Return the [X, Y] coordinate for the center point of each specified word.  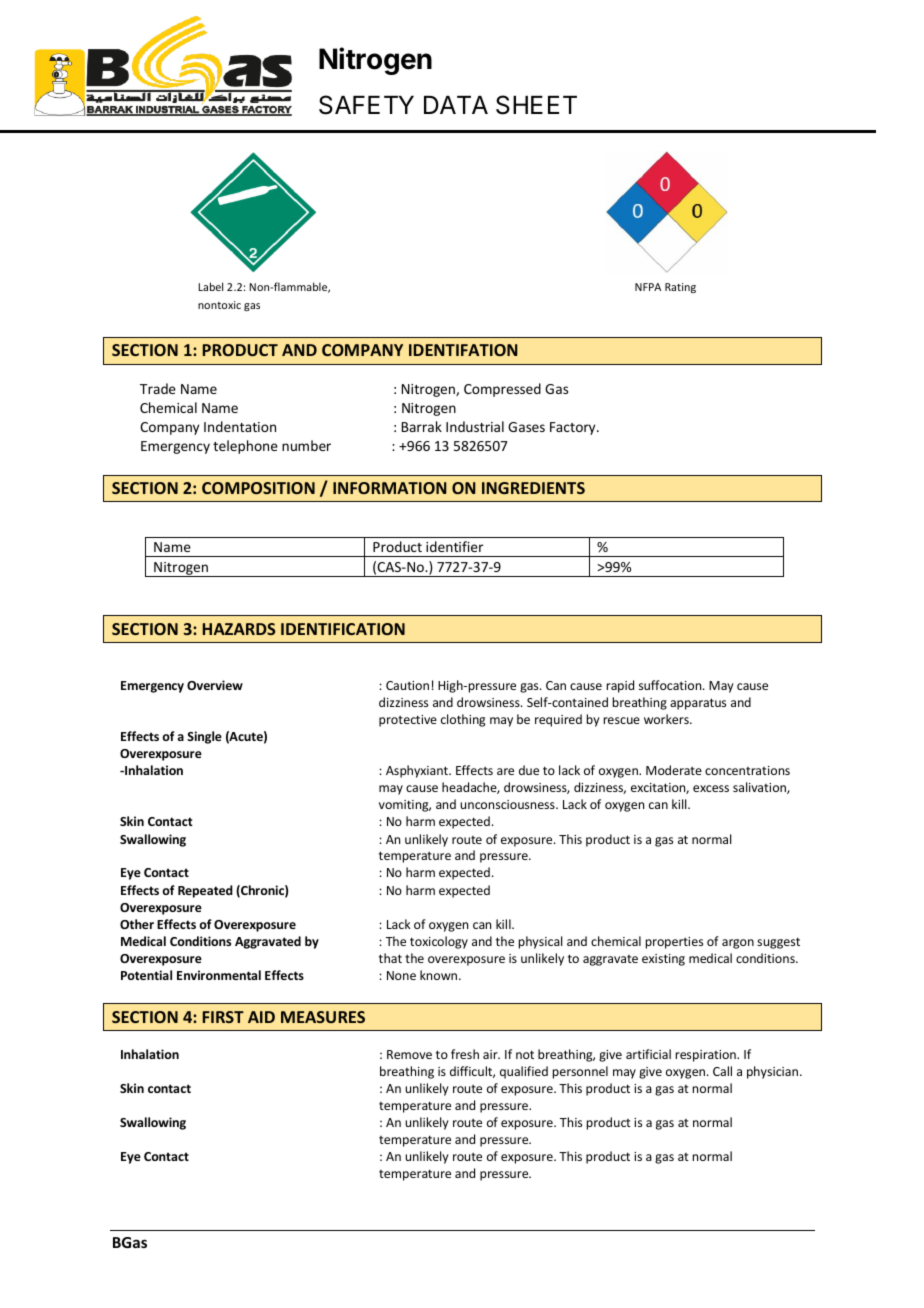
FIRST [223, 1017]
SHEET [536, 105]
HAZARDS [239, 629]
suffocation [671, 685]
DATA [456, 105]
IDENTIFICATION [343, 629]
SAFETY [366, 105]
